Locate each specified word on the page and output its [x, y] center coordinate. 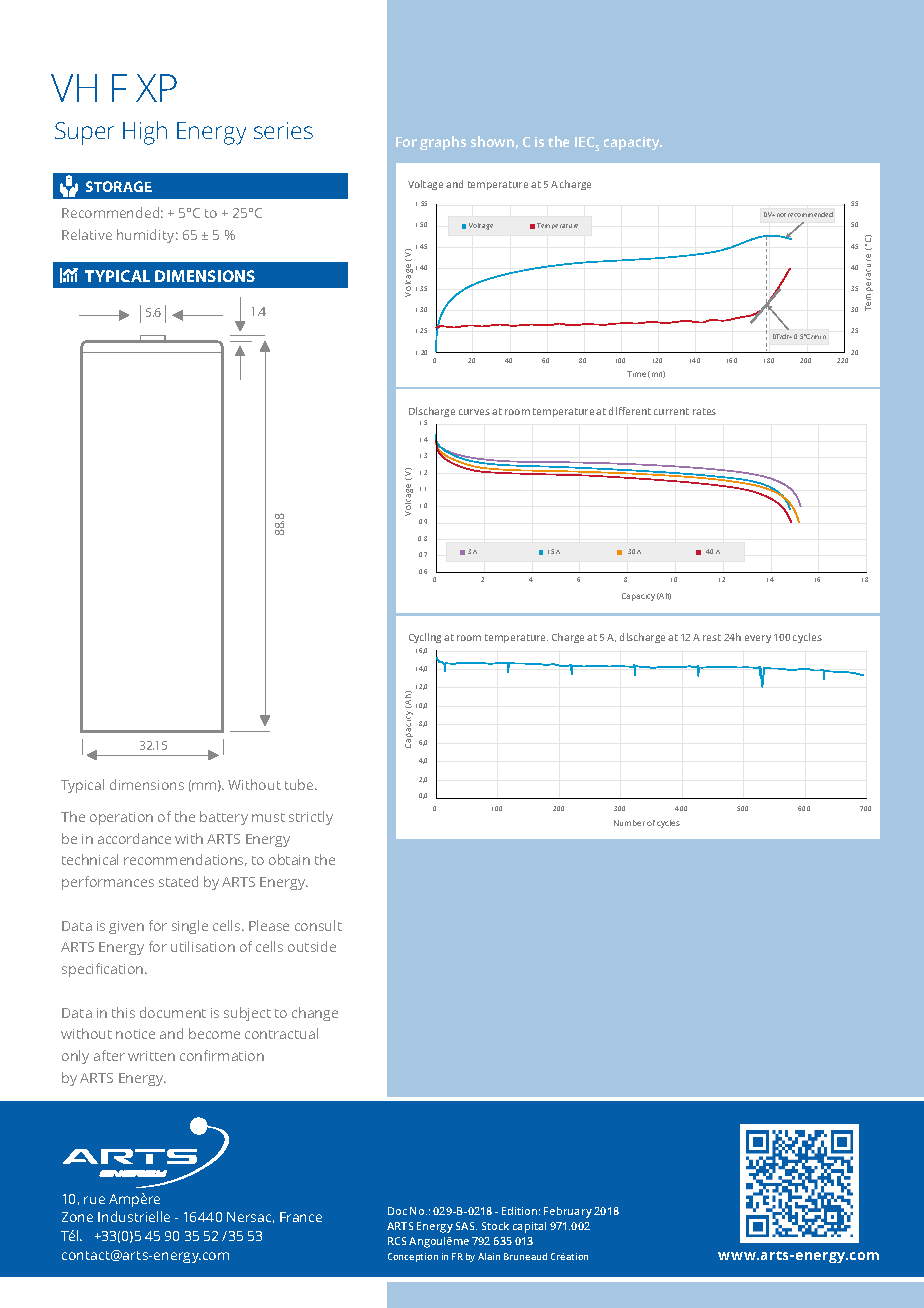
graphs [443, 143]
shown [492, 141]
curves [474, 412]
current [671, 411]
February [568, 1212]
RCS [397, 1241]
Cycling [425, 638]
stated [178, 881]
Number [629, 823]
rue [94, 1200]
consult [318, 925]
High [145, 133]
